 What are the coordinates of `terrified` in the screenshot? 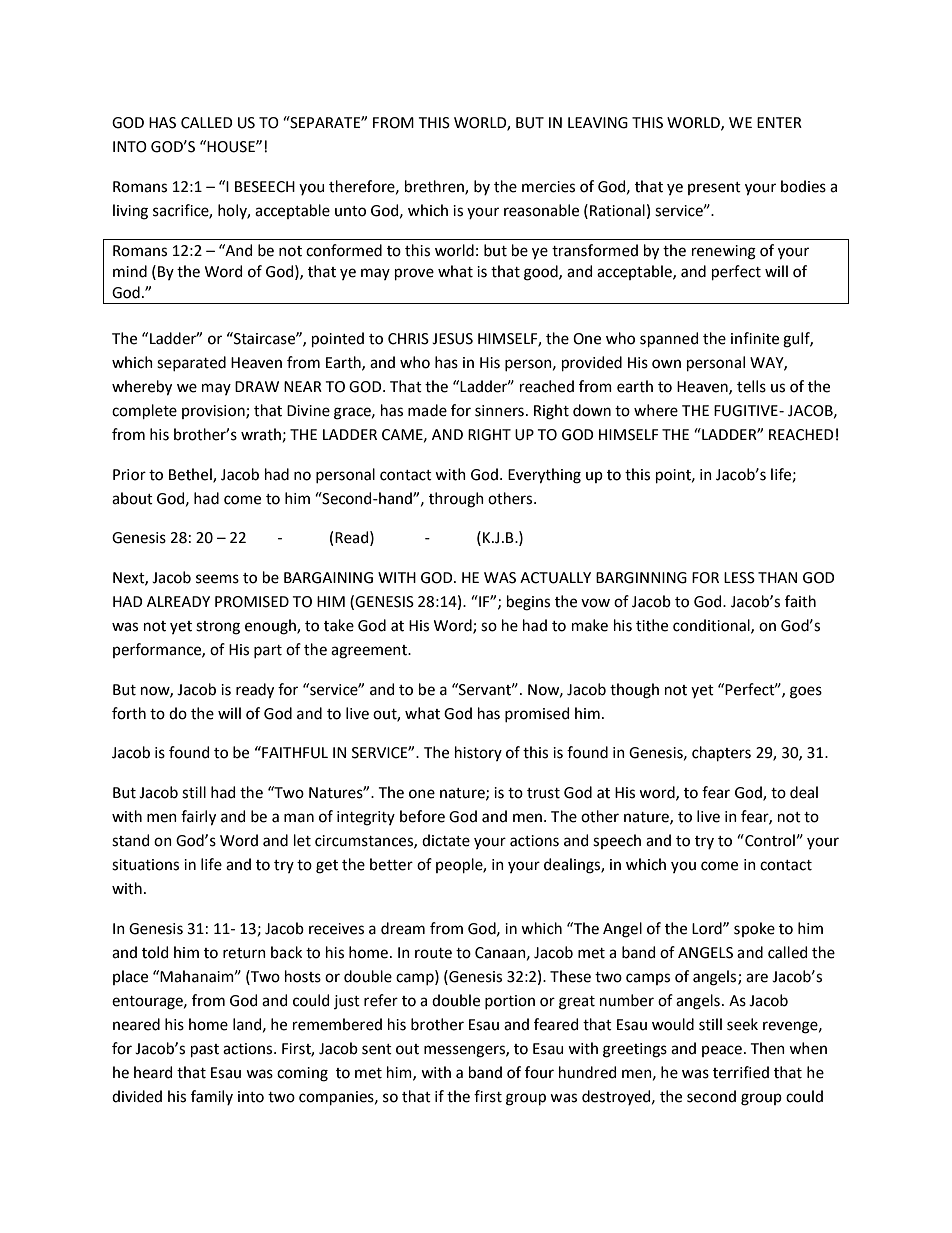 It's located at (741, 1072).
